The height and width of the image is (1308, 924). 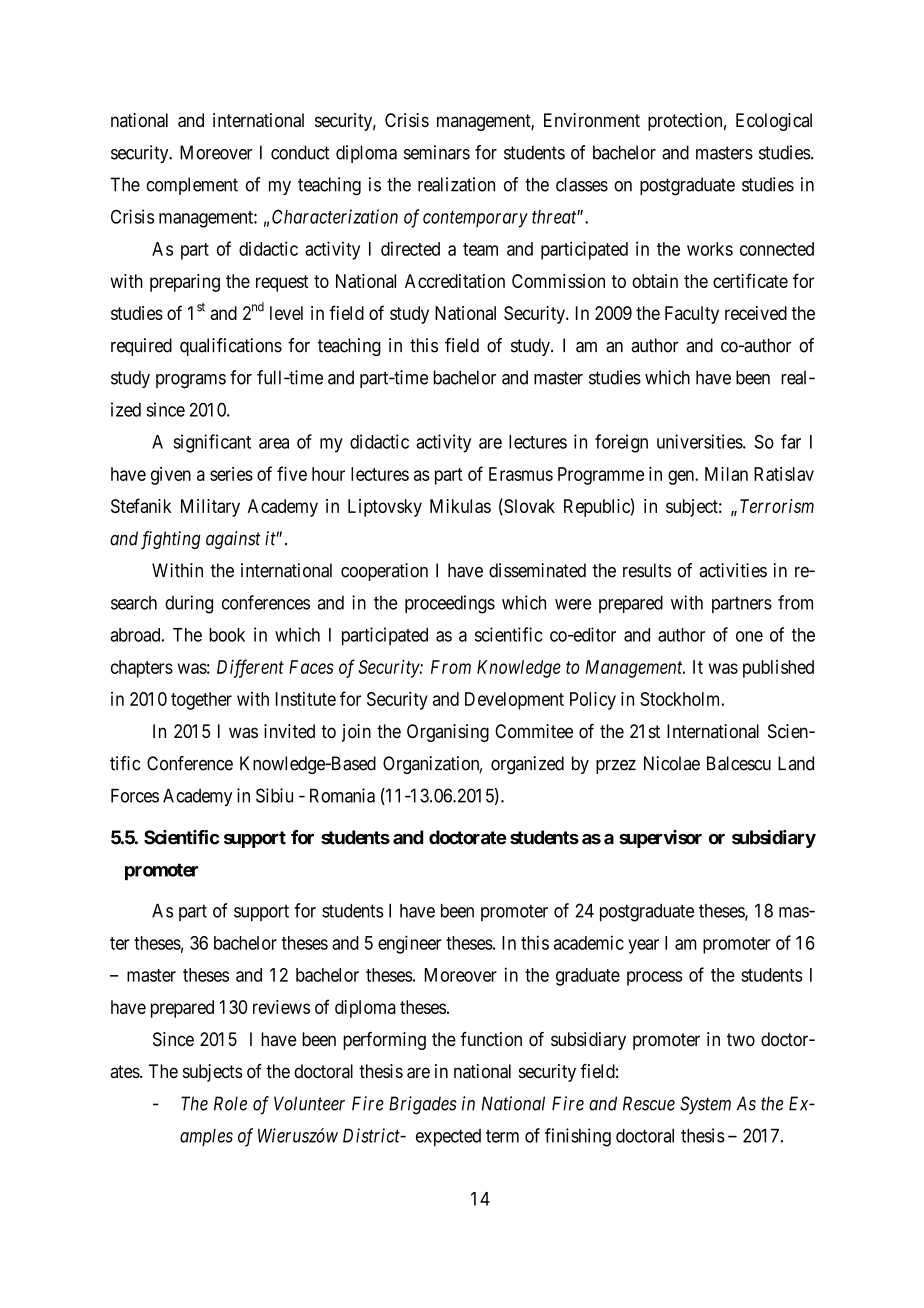 I want to click on Ecological, so click(x=774, y=122).
